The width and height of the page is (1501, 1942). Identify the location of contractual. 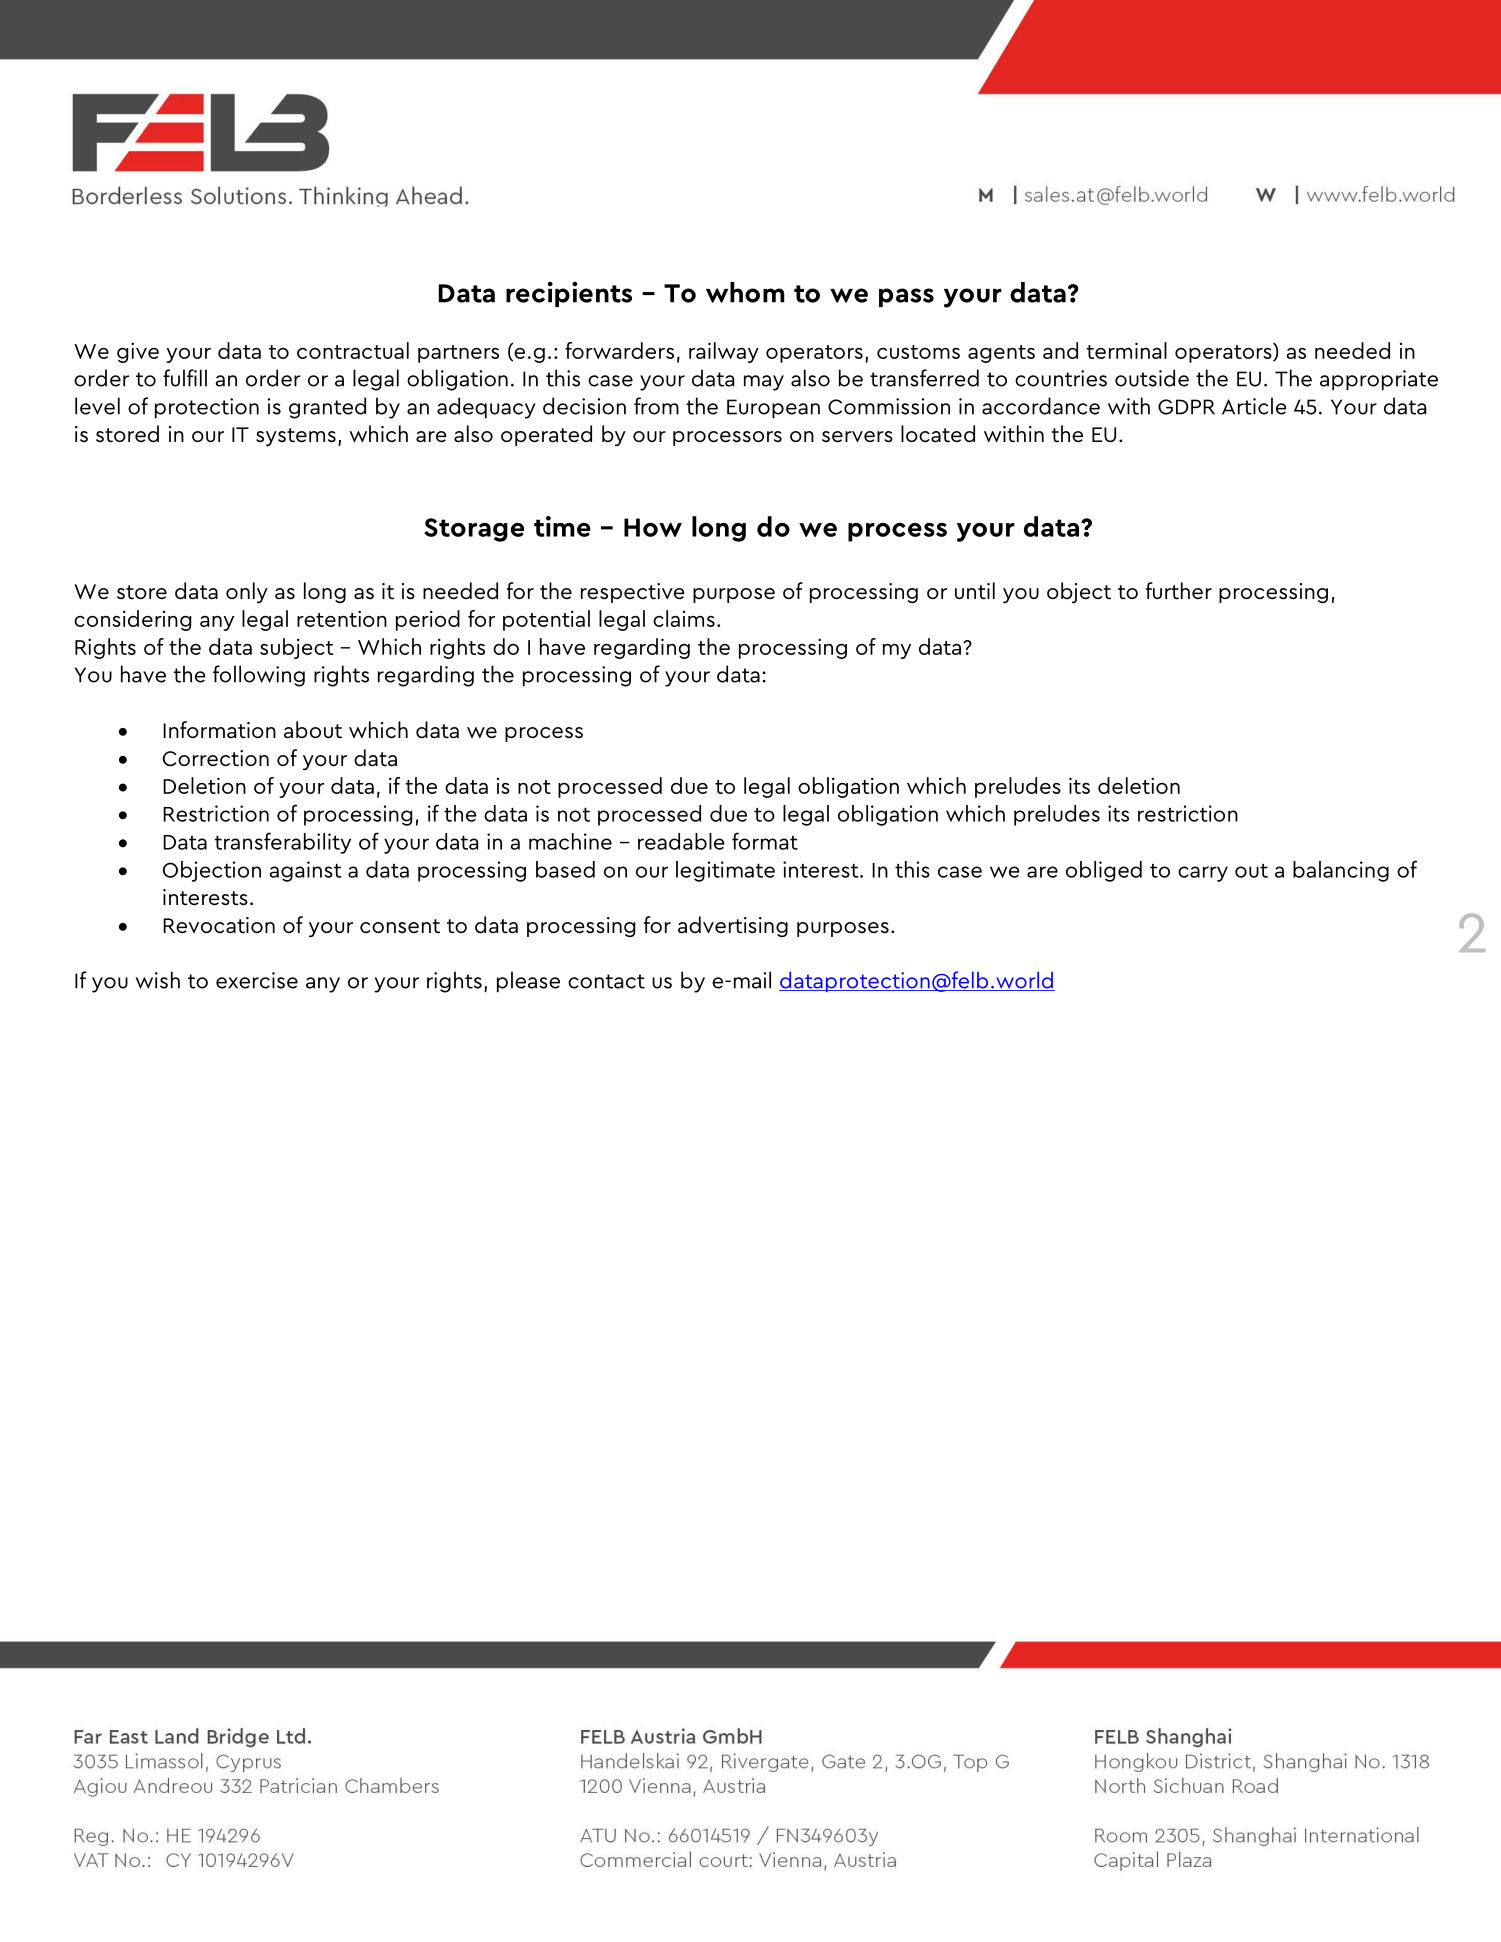
(353, 350).
